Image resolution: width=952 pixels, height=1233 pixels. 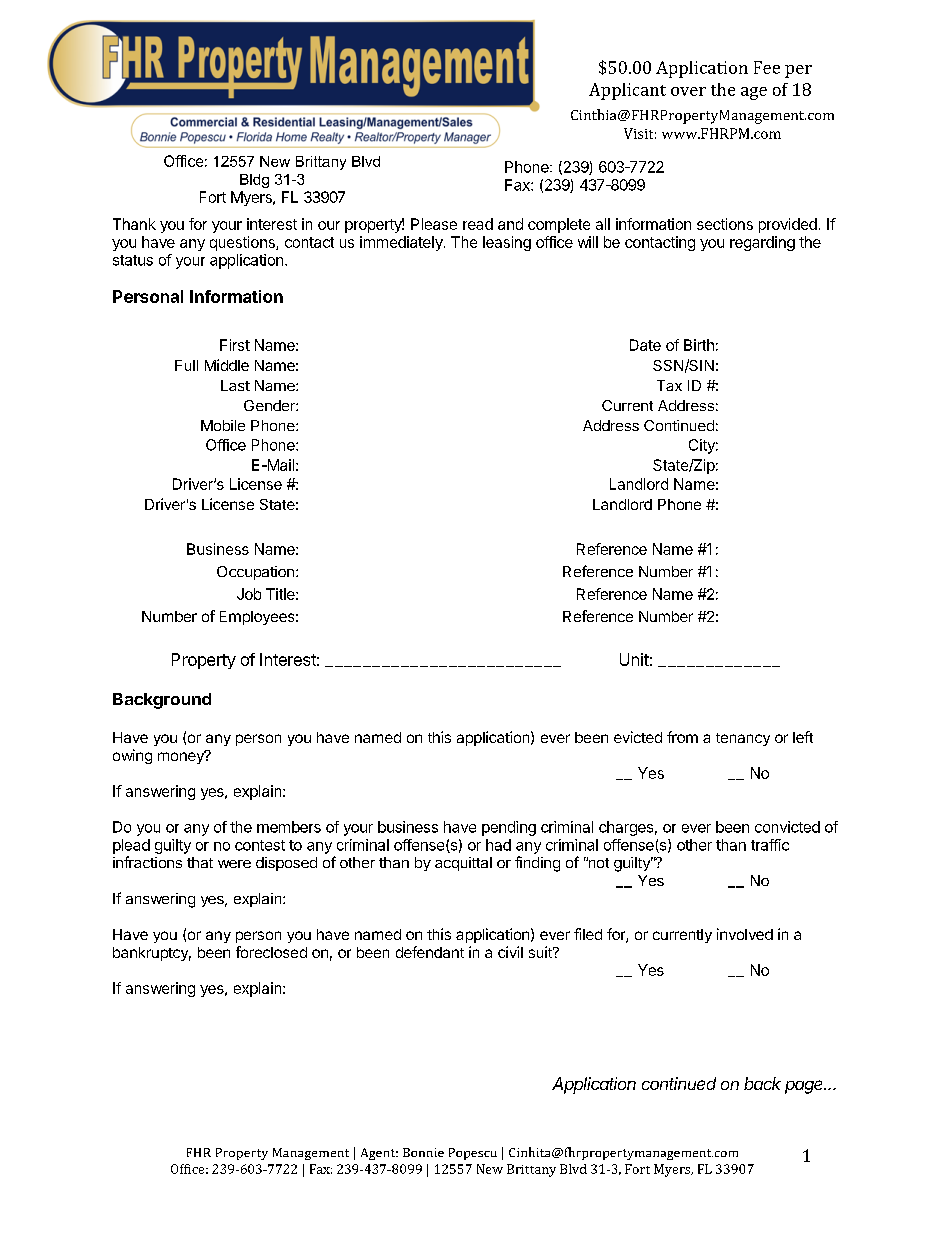 What do you see at coordinates (223, 425) in the document?
I see `Mobile` at bounding box center [223, 425].
